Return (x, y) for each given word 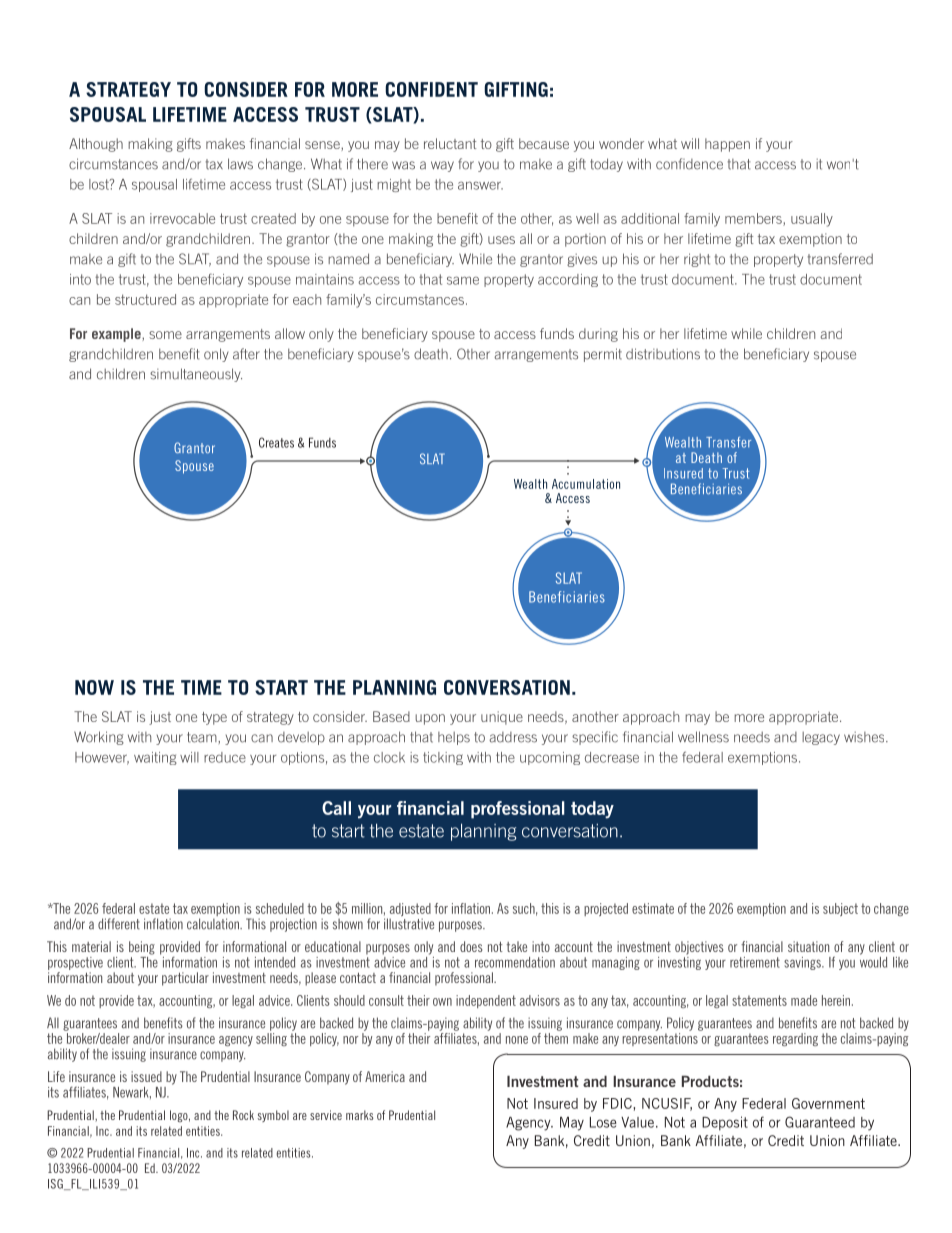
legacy (821, 738)
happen (727, 145)
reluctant (450, 143)
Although (96, 145)
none (517, 1040)
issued (146, 1076)
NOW (94, 687)
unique (502, 718)
